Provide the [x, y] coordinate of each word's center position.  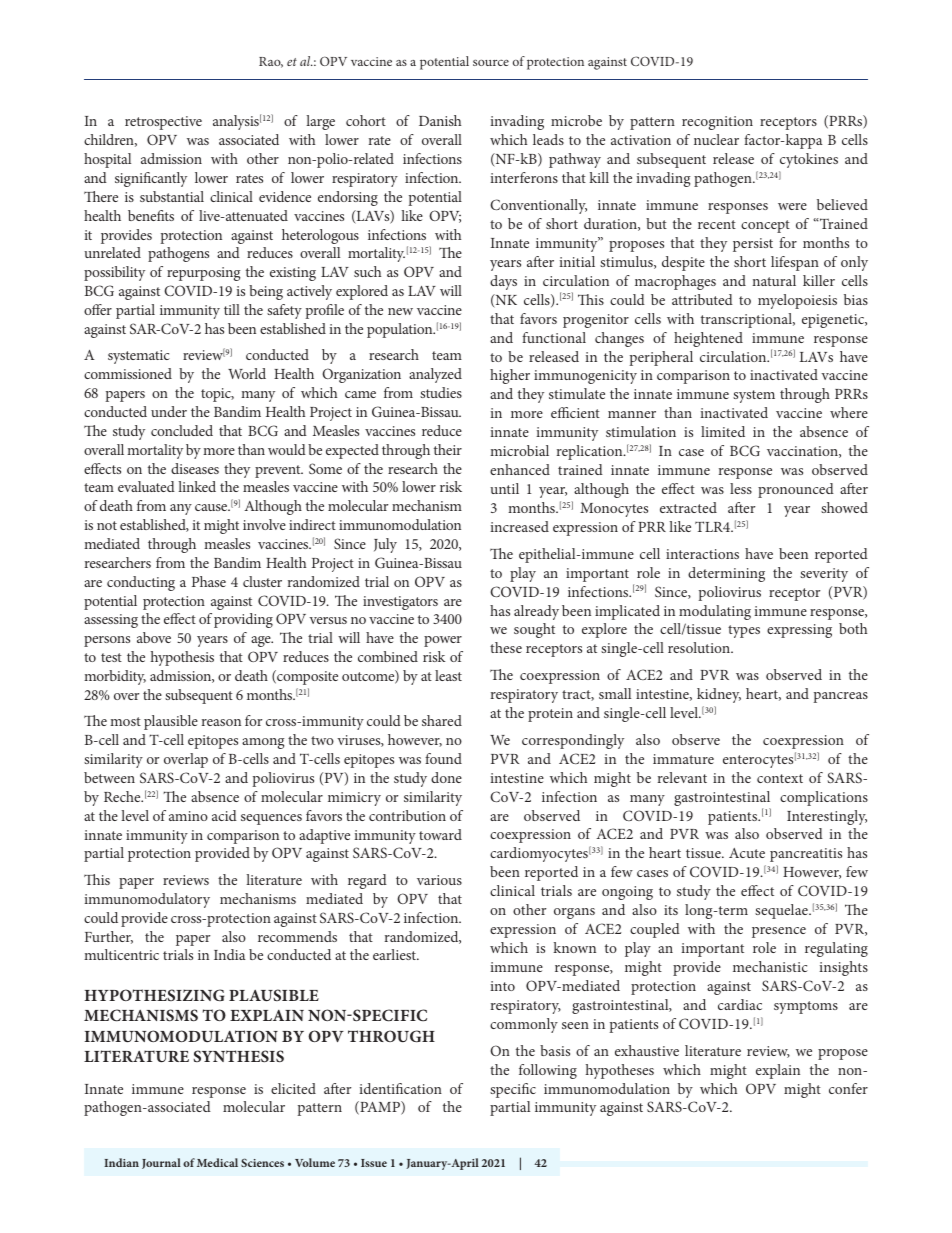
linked [197, 486]
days [503, 282]
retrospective [163, 123]
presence [779, 932]
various [439, 880]
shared [442, 720]
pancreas [840, 697]
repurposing [203, 274]
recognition [717, 123]
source [491, 62]
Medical [217, 1162]
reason [221, 722]
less [741, 488]
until [504, 488]
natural [774, 280]
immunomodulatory [147, 900]
